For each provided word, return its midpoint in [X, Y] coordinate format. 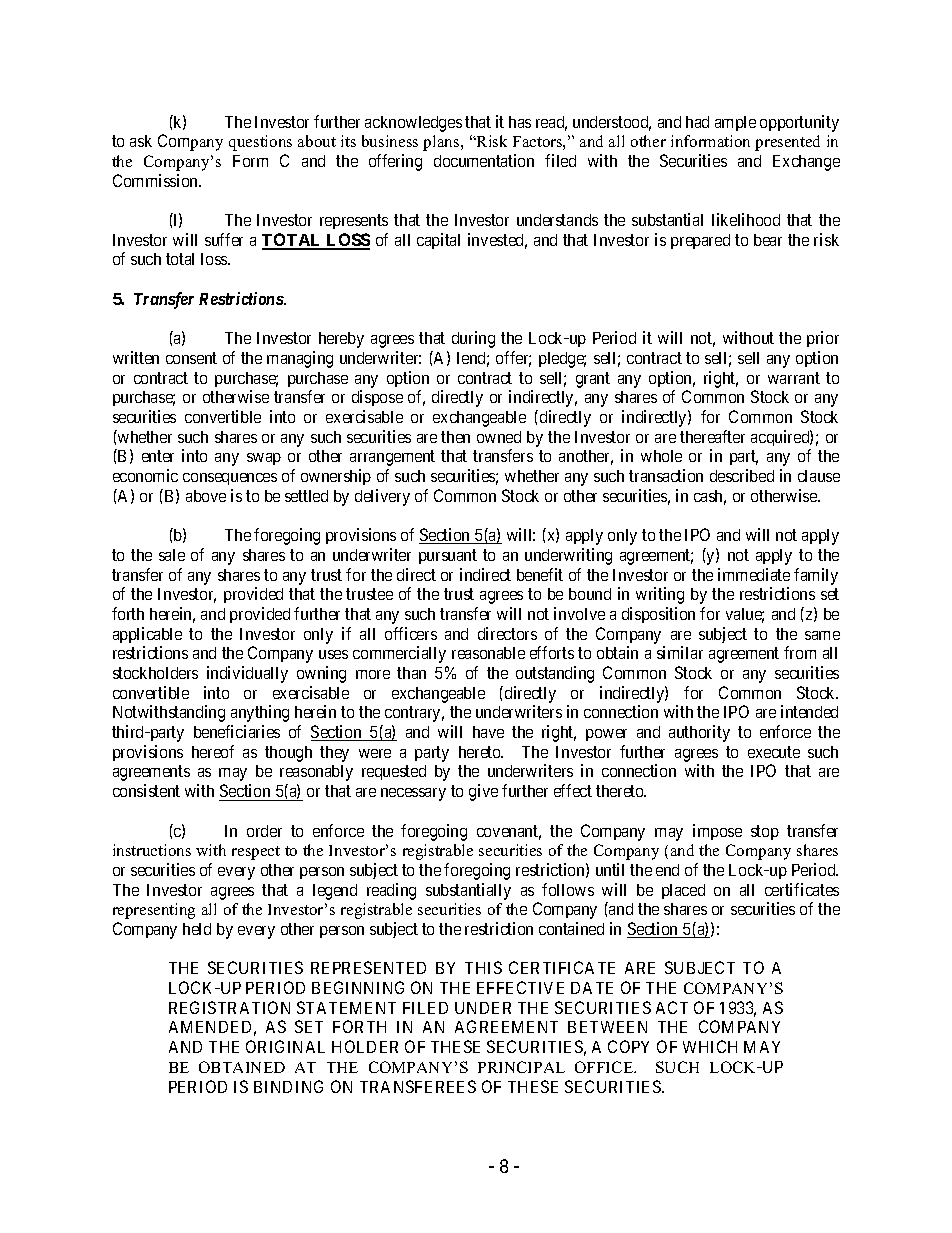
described [742, 475]
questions [260, 143]
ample [735, 123]
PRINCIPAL [521, 1067]
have [488, 732]
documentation [484, 160]
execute [774, 752]
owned [499, 437]
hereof [213, 751]
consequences [230, 479]
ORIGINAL [285, 1046]
